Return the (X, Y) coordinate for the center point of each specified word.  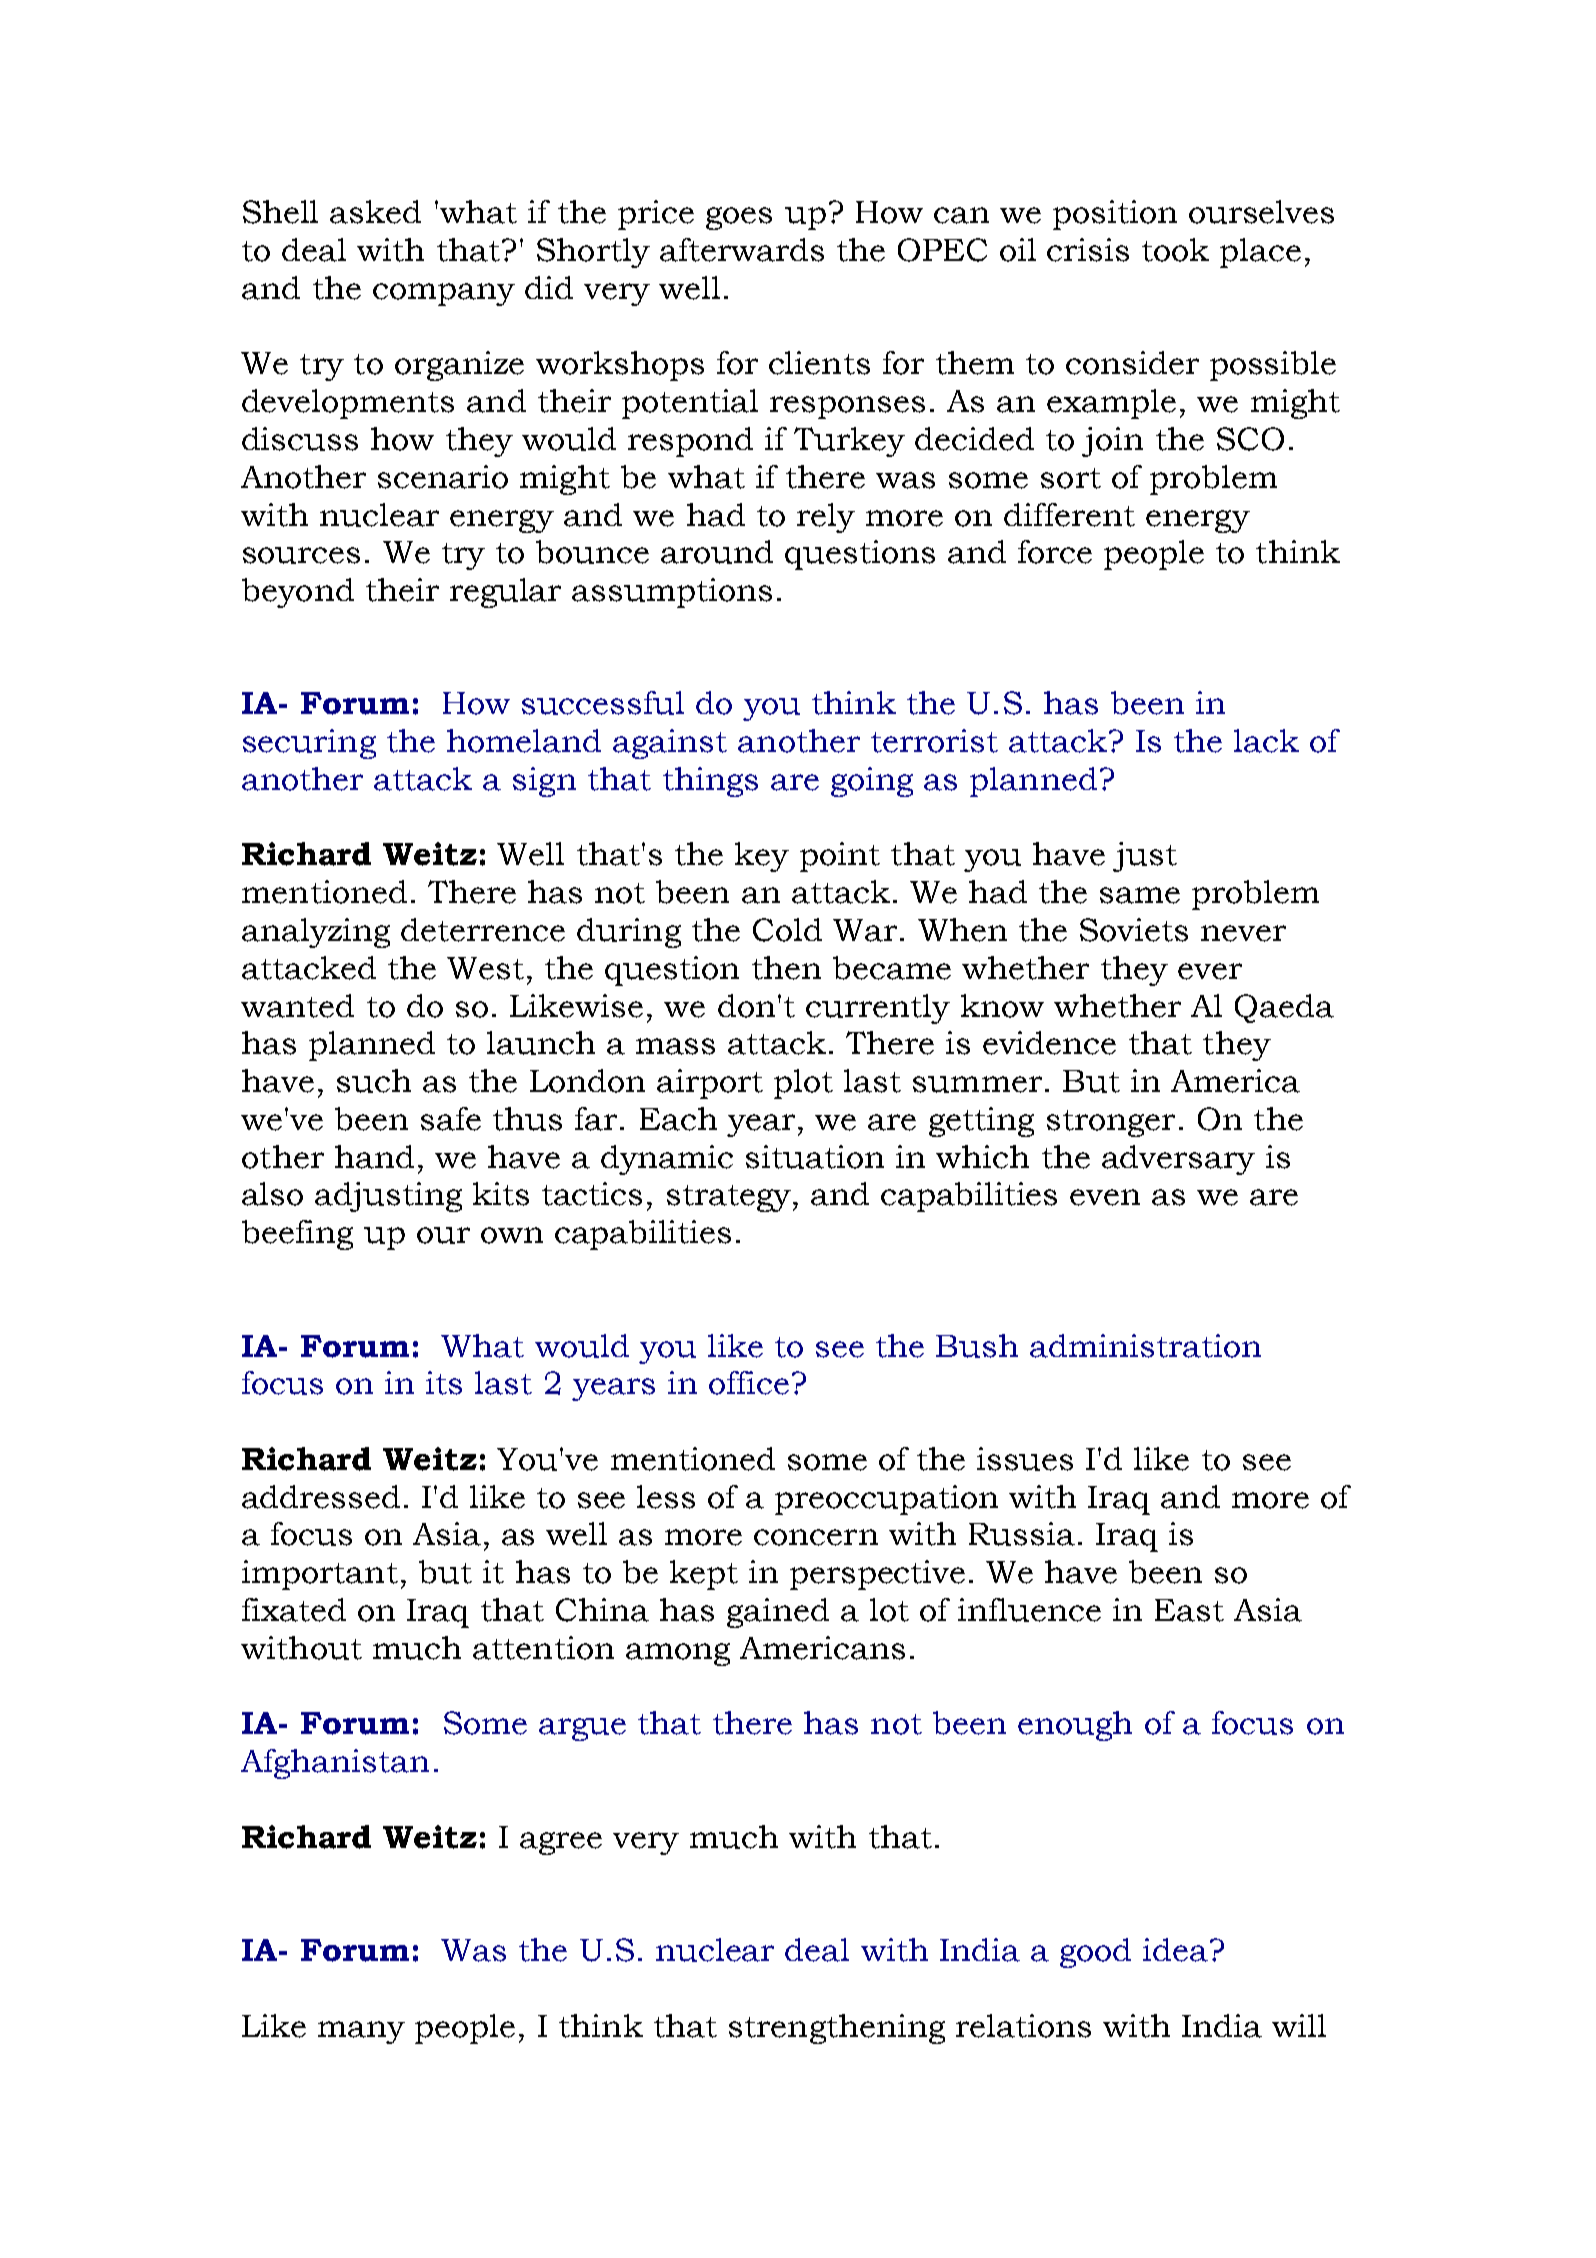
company (444, 294)
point (840, 857)
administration (1145, 1346)
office (749, 1383)
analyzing (316, 933)
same (1140, 895)
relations (1023, 2026)
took (1175, 250)
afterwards (742, 250)
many (361, 2032)
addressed (321, 1497)
